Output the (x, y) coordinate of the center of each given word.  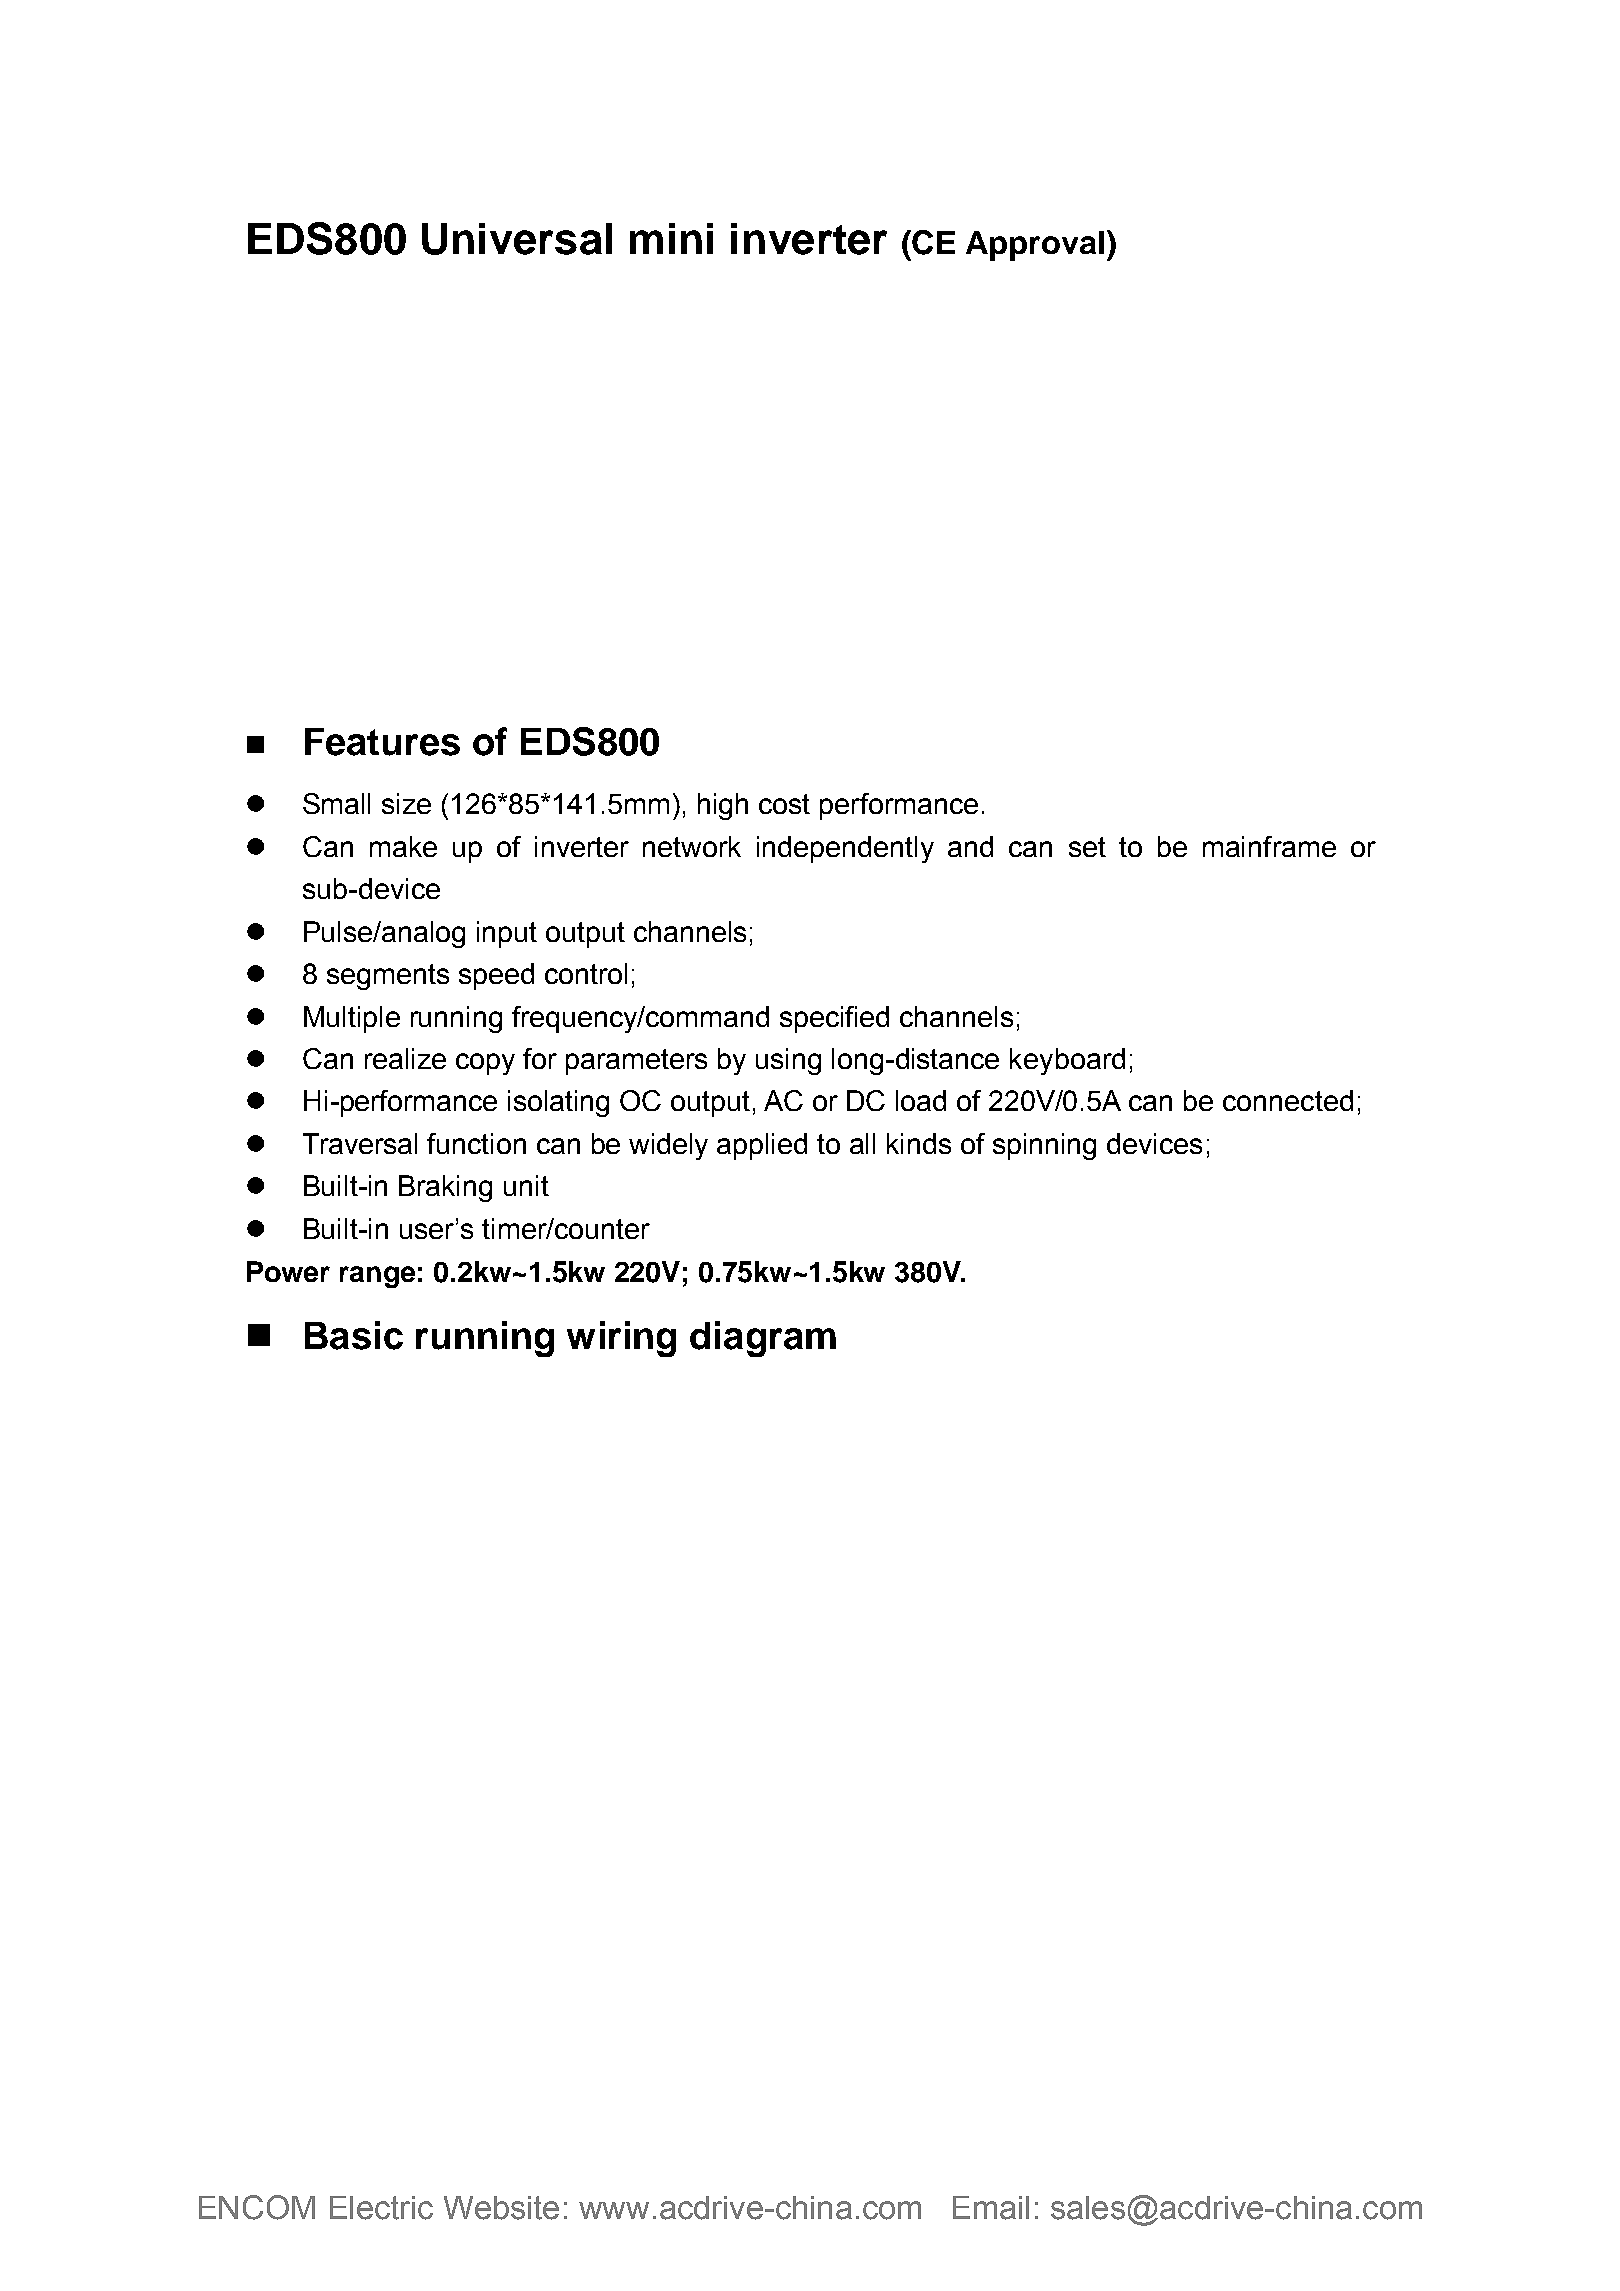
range (377, 1277)
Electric (381, 2208)
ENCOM (257, 2207)
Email (991, 2208)
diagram (763, 1339)
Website (501, 2208)
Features (382, 742)
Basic (354, 1335)
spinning (1044, 1146)
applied (762, 1146)
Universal (517, 239)
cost (784, 804)
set (1087, 847)
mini (671, 238)
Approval (1035, 246)
